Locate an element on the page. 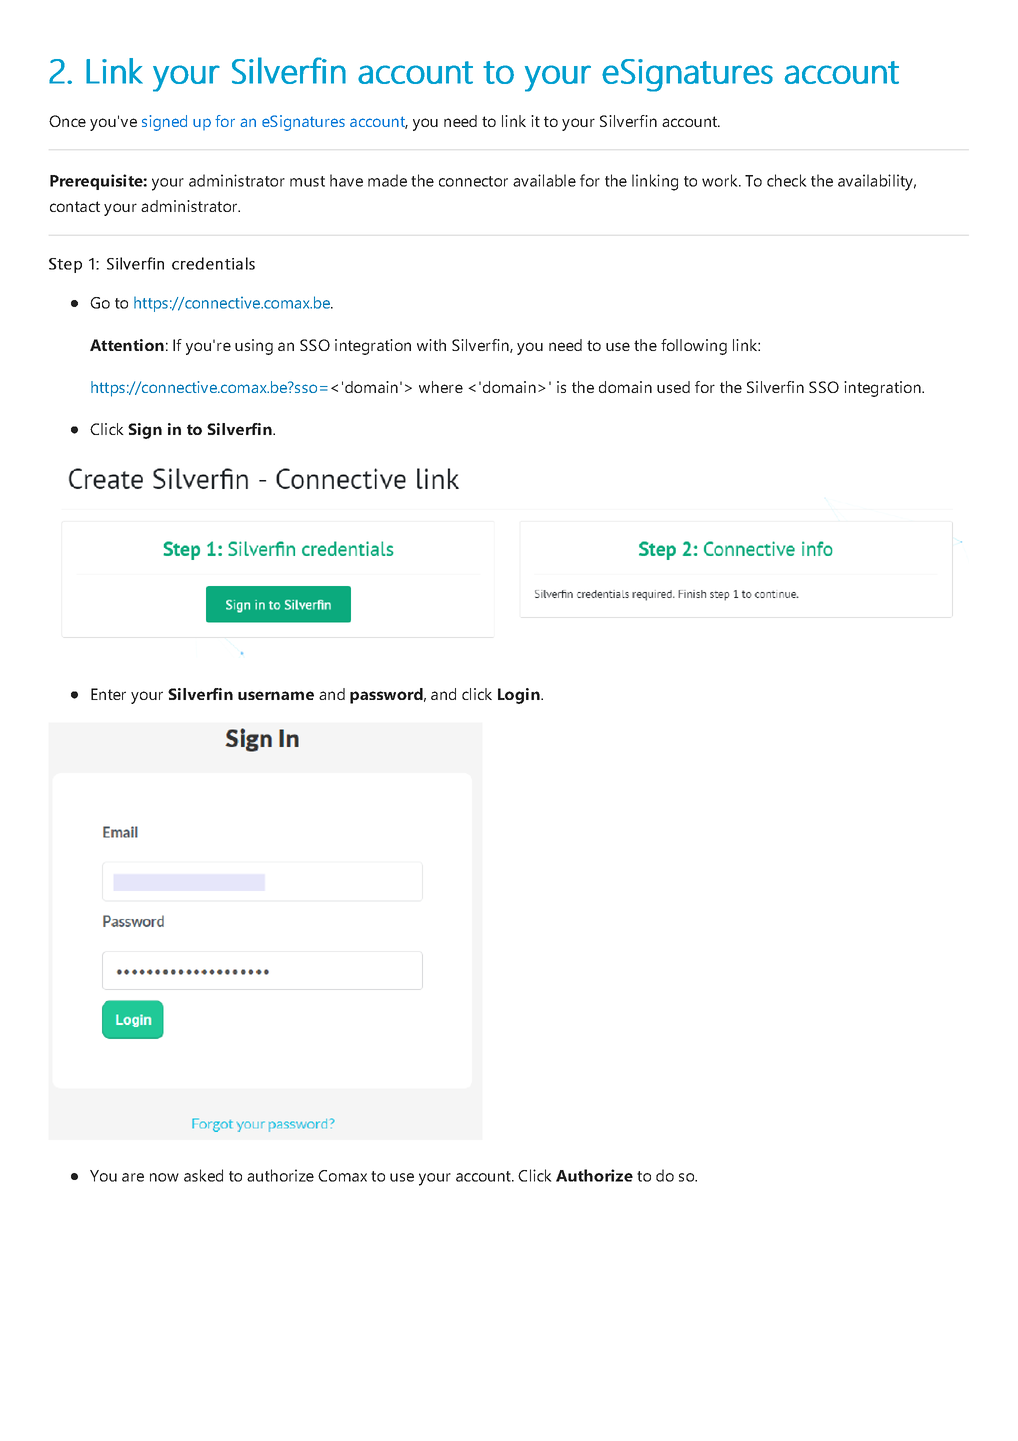 Image resolution: width=1018 pixels, height=1441 pixels. asked is located at coordinates (203, 1175).
